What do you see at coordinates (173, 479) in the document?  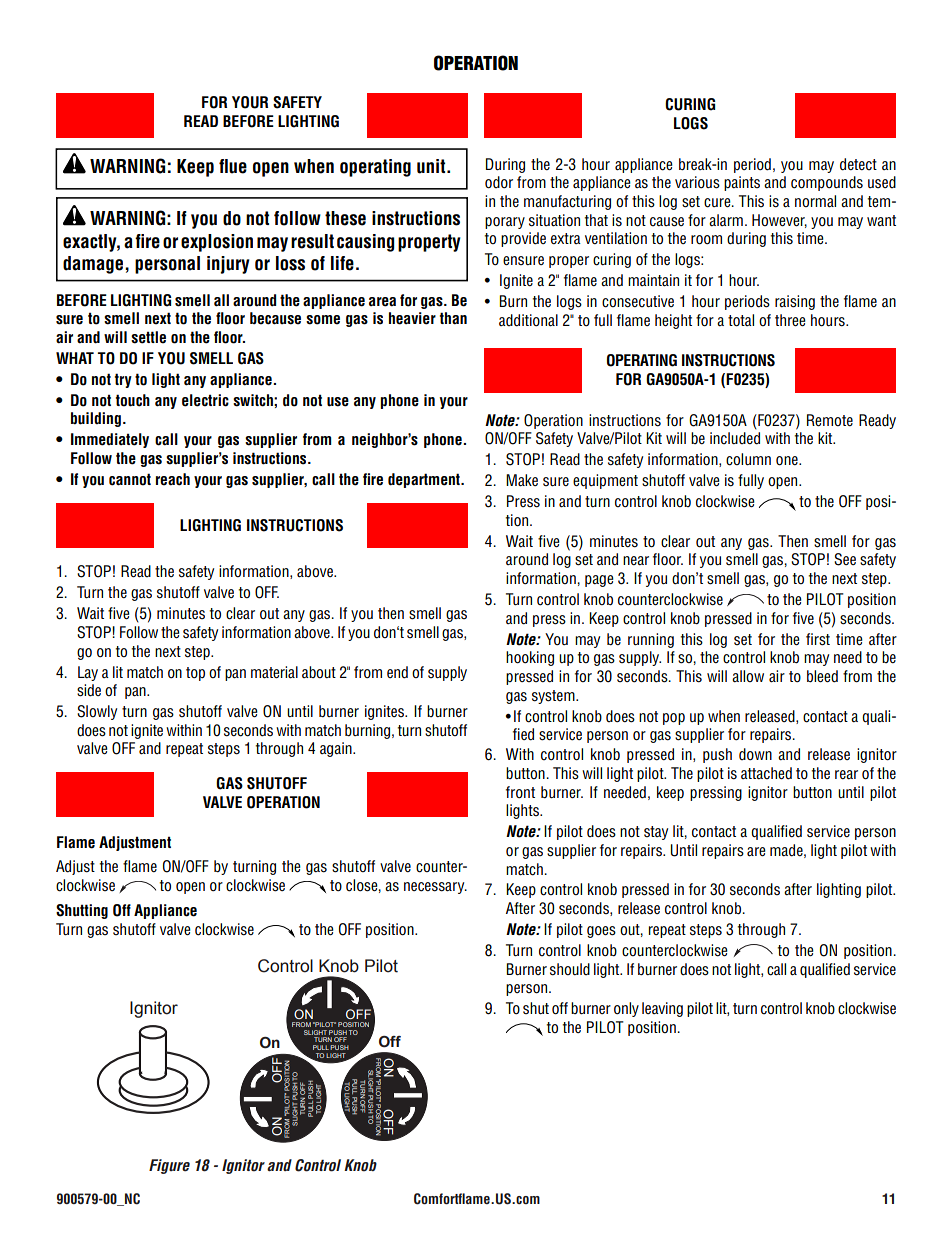 I see `reach` at bounding box center [173, 479].
